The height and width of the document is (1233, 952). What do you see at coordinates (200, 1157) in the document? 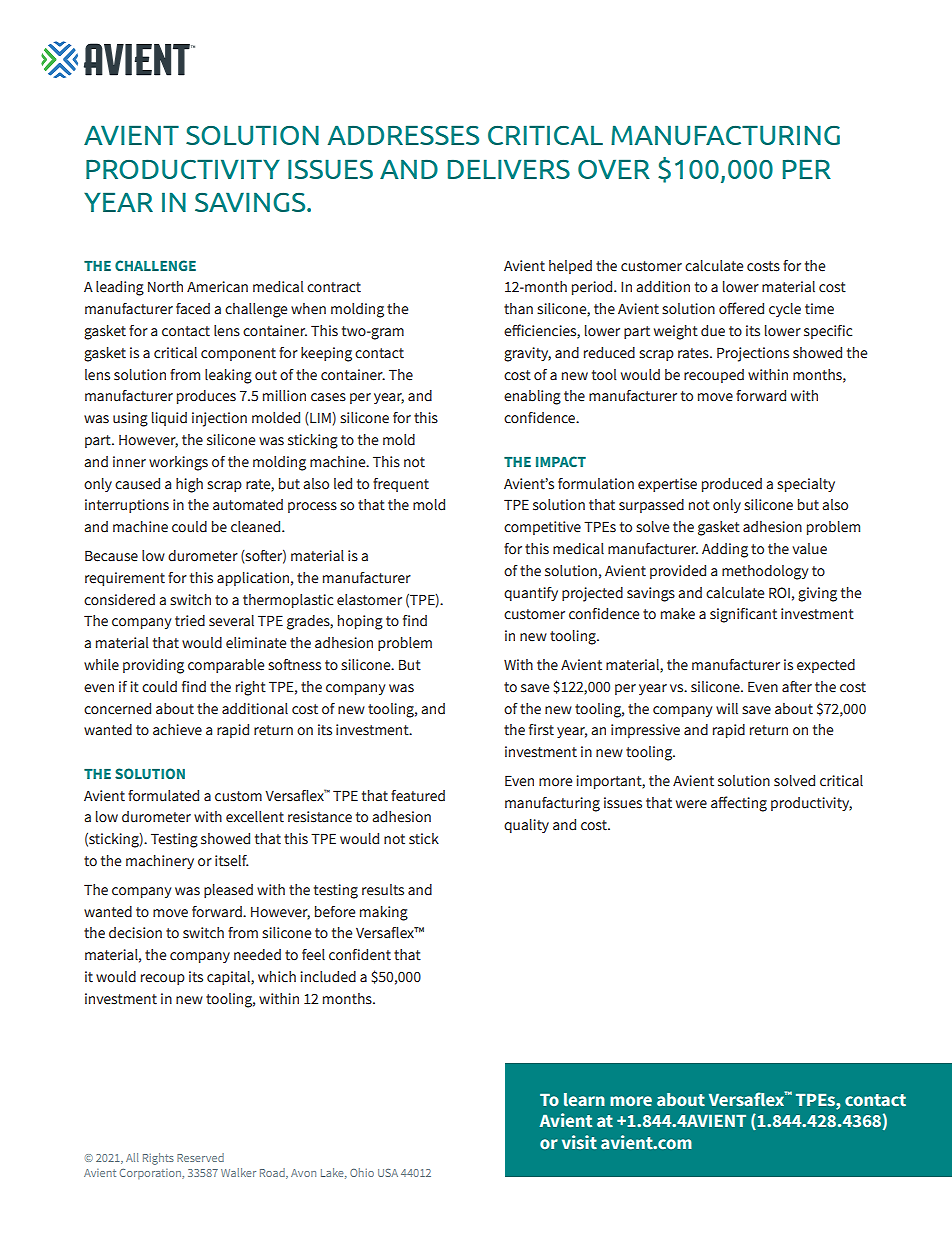
I see `Reserved` at bounding box center [200, 1157].
